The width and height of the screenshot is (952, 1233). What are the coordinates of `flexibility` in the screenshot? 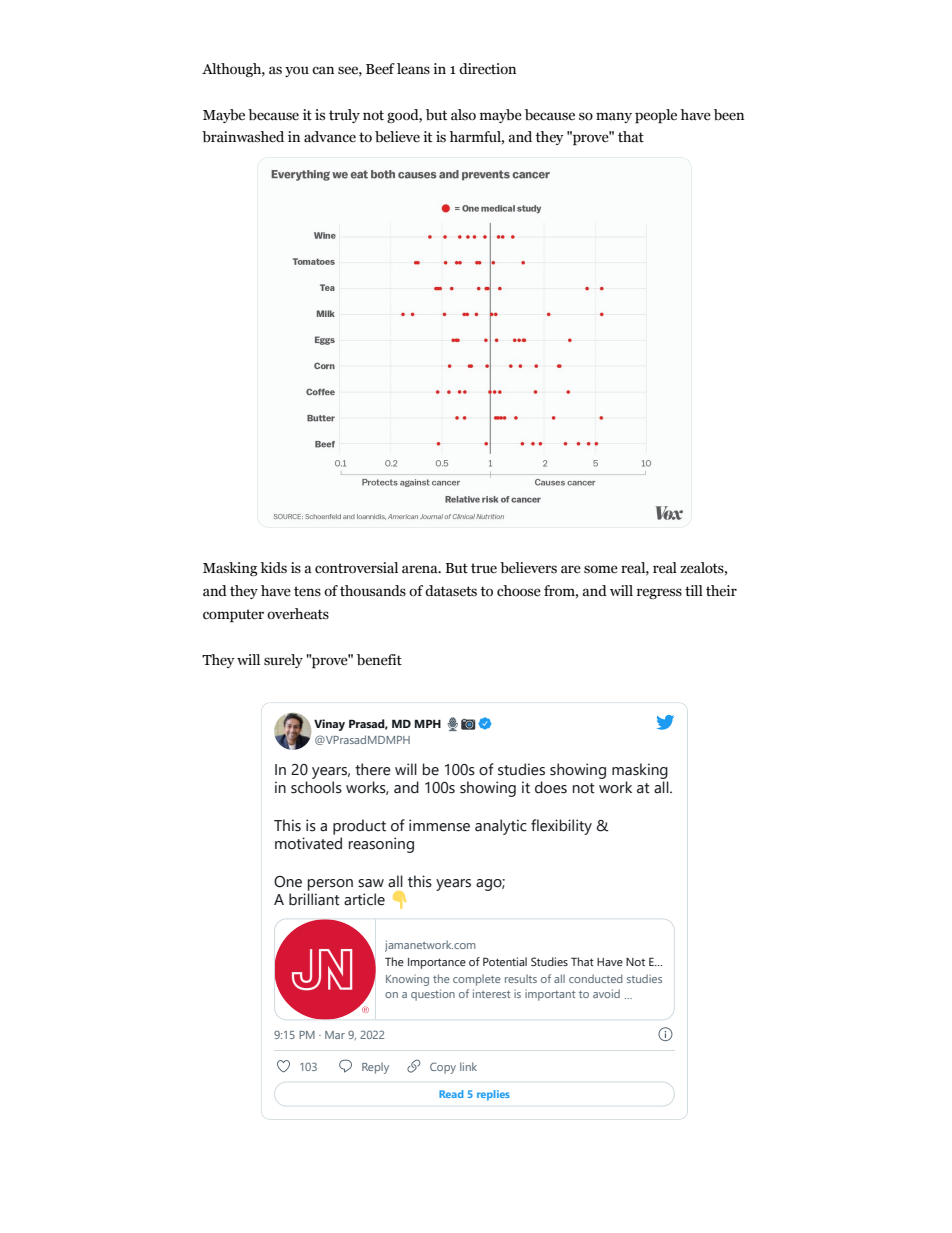 It's located at (561, 827).
